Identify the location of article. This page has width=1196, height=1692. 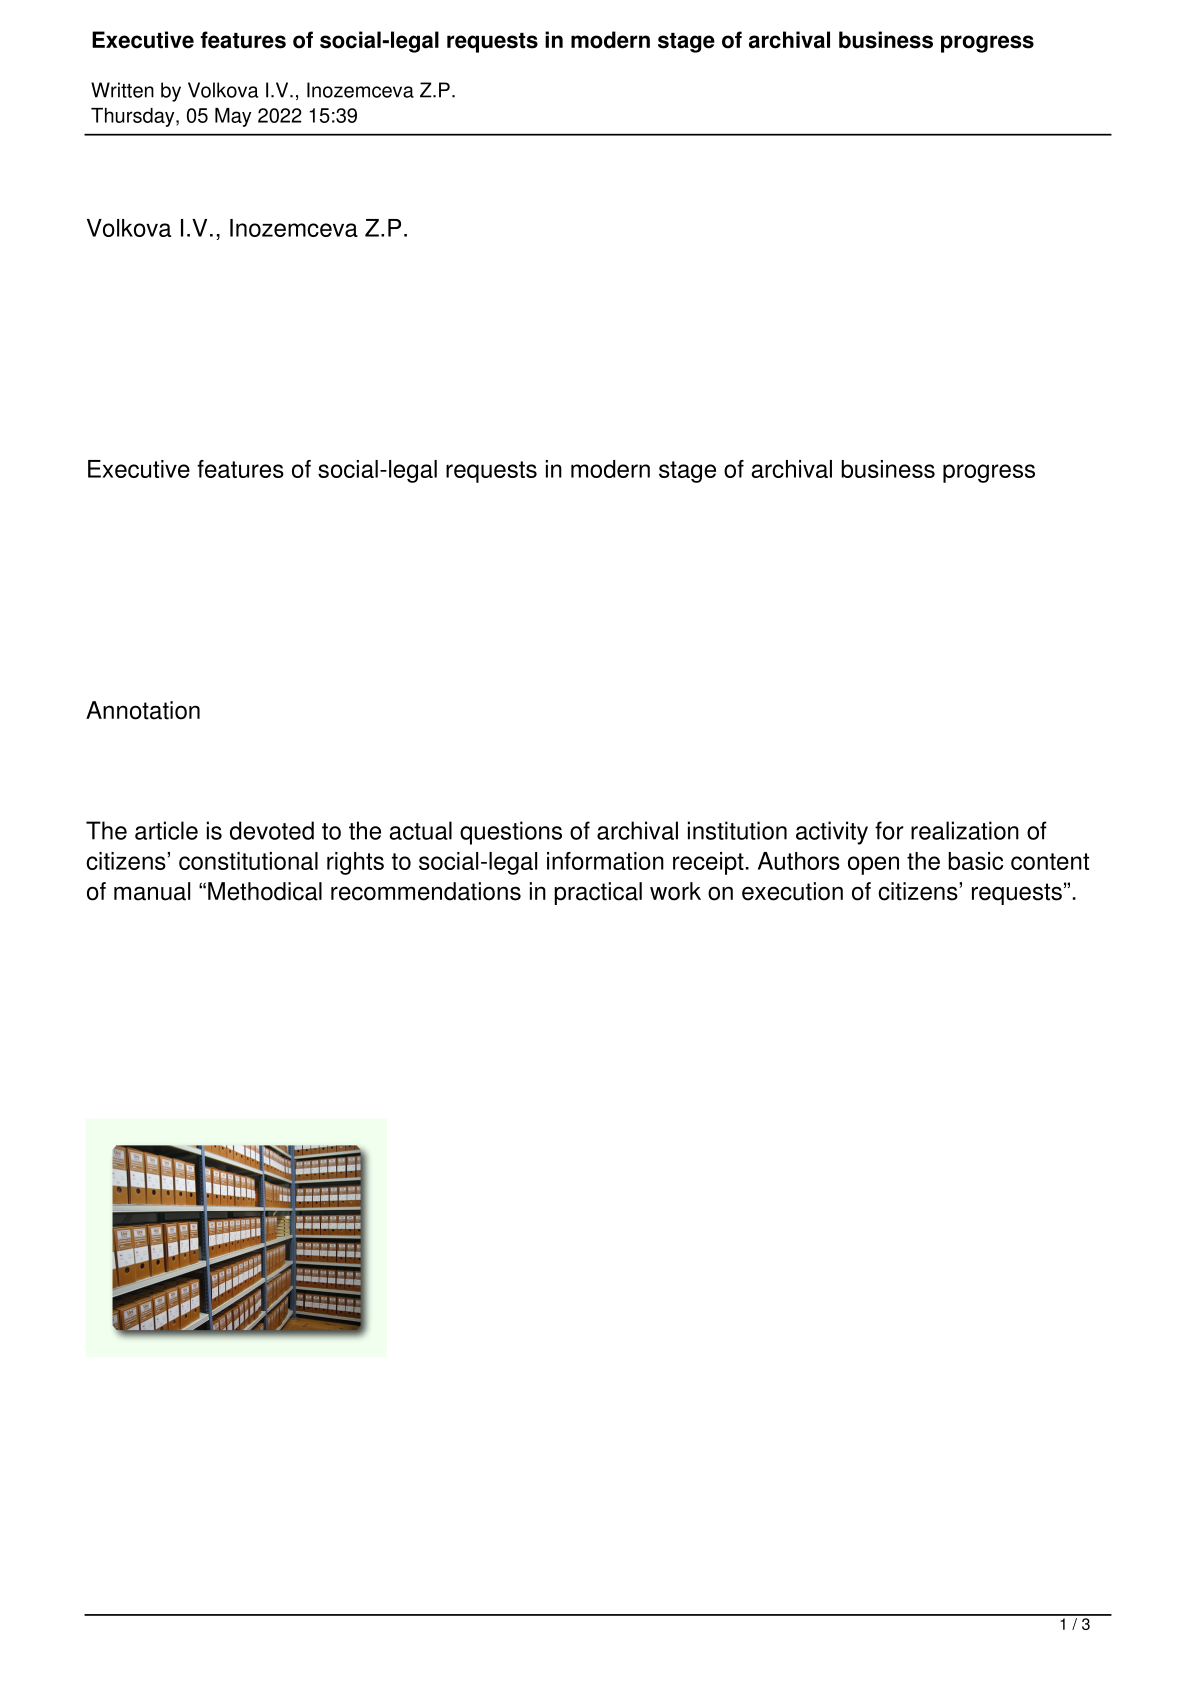
(166, 830).
